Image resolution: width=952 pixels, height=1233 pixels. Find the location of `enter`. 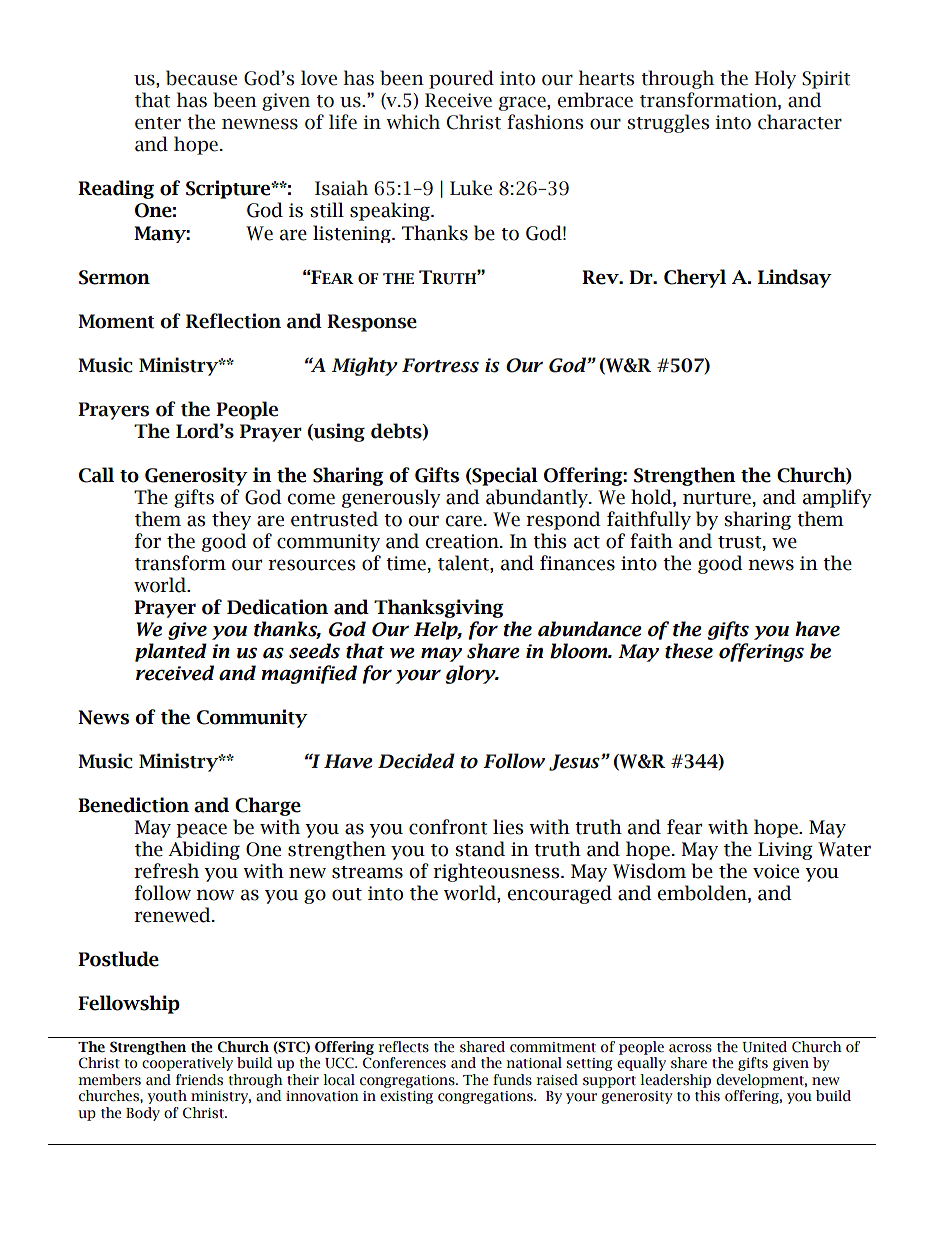

enter is located at coordinates (158, 123).
